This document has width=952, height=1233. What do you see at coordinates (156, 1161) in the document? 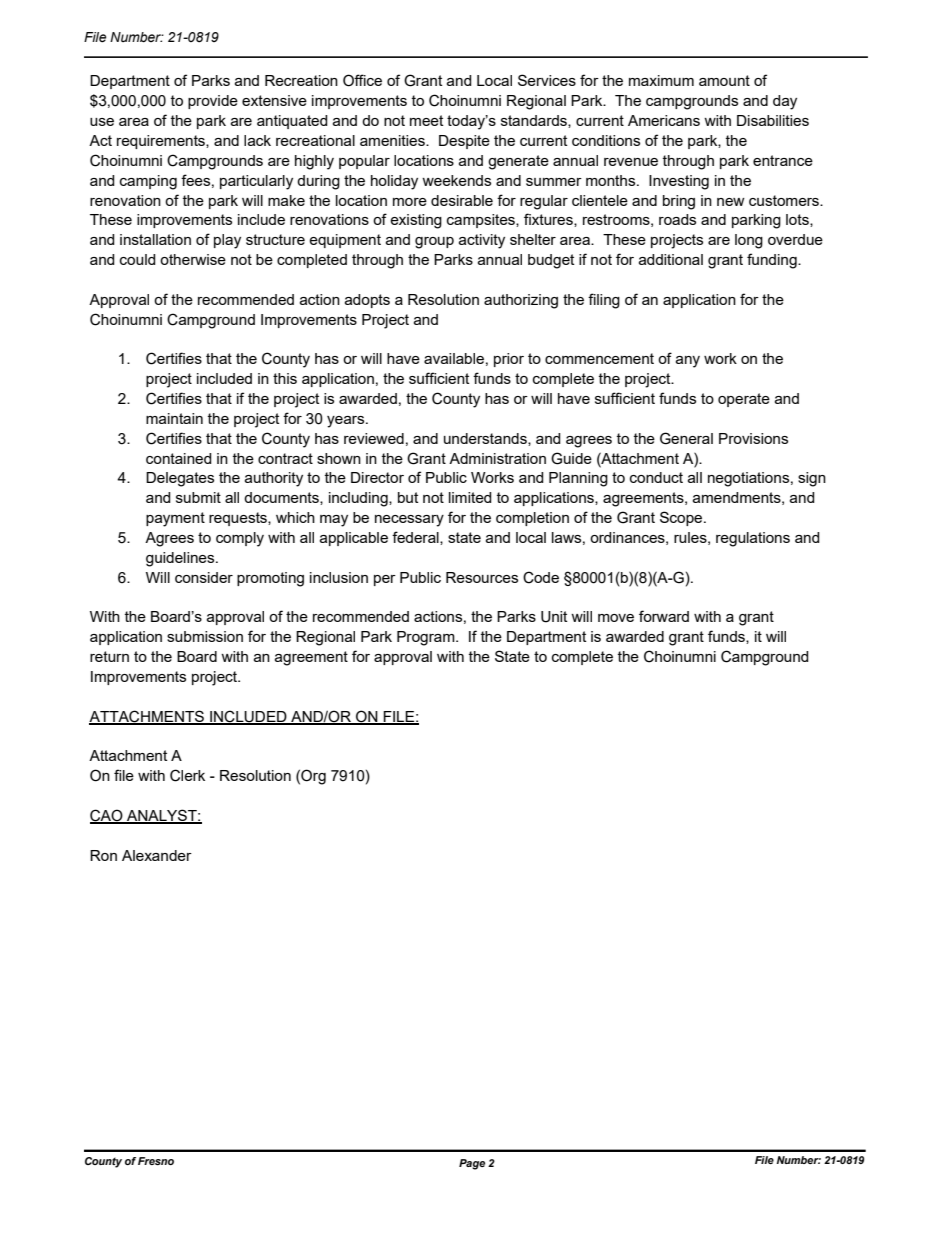
I see `Fresno` at bounding box center [156, 1161].
